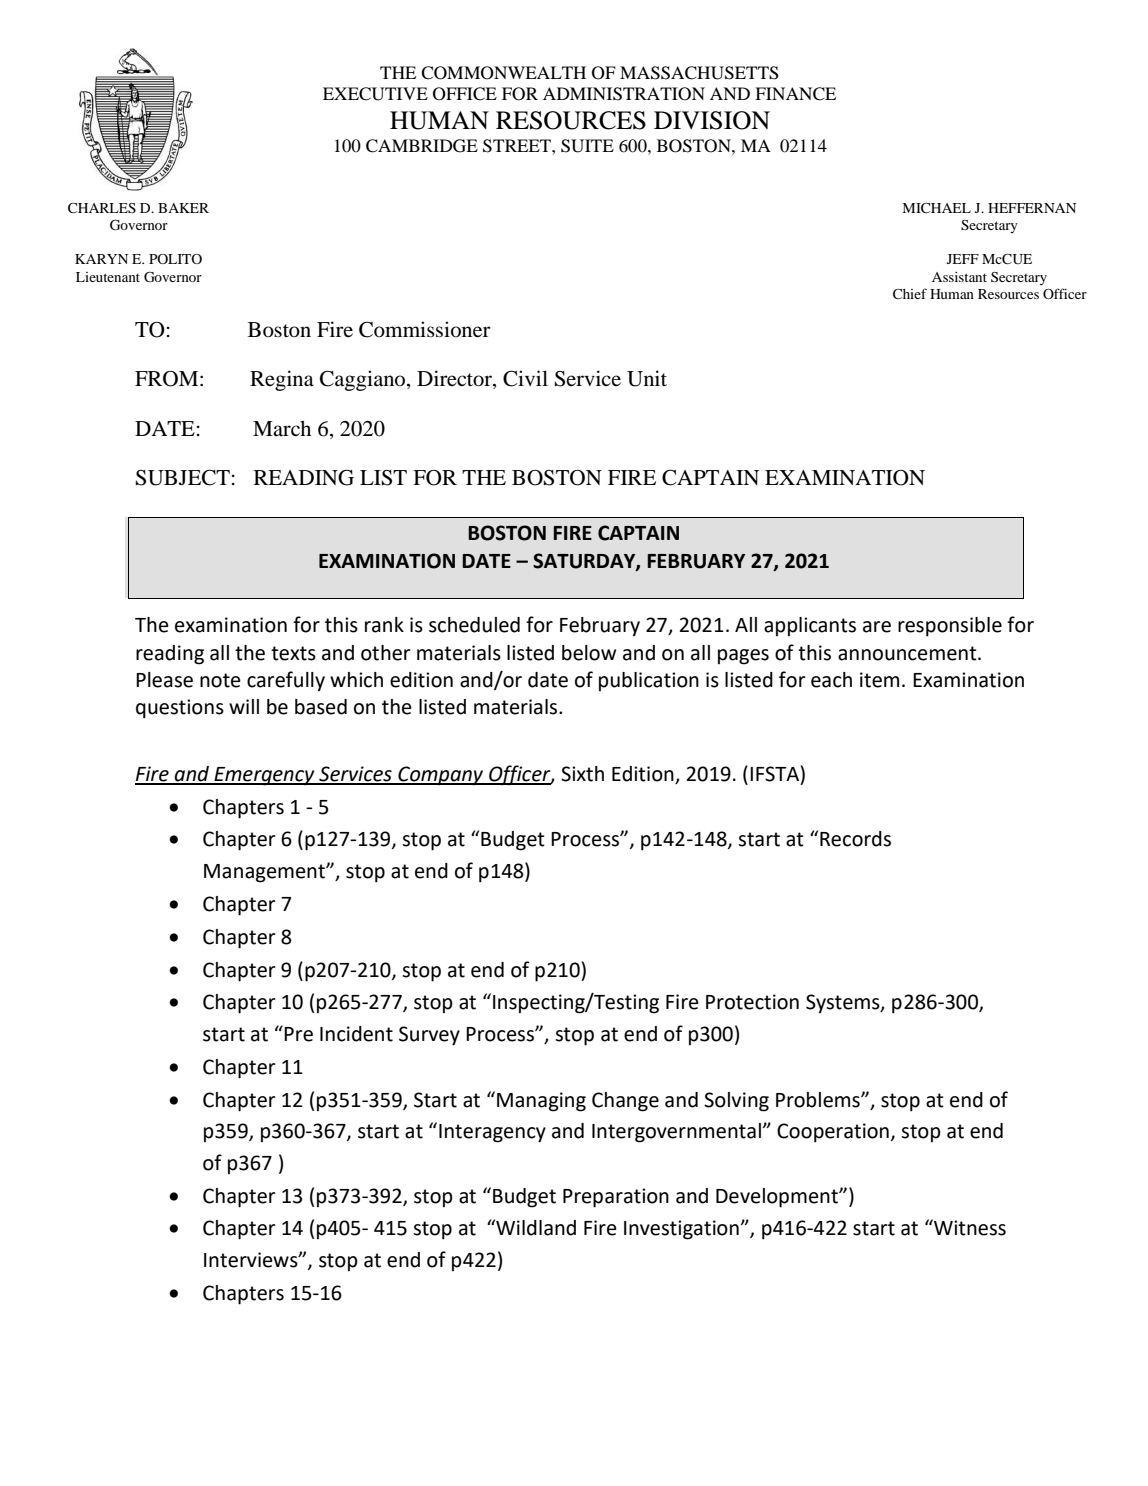  What do you see at coordinates (183, 477) in the screenshot?
I see `SUBJECT` at bounding box center [183, 477].
